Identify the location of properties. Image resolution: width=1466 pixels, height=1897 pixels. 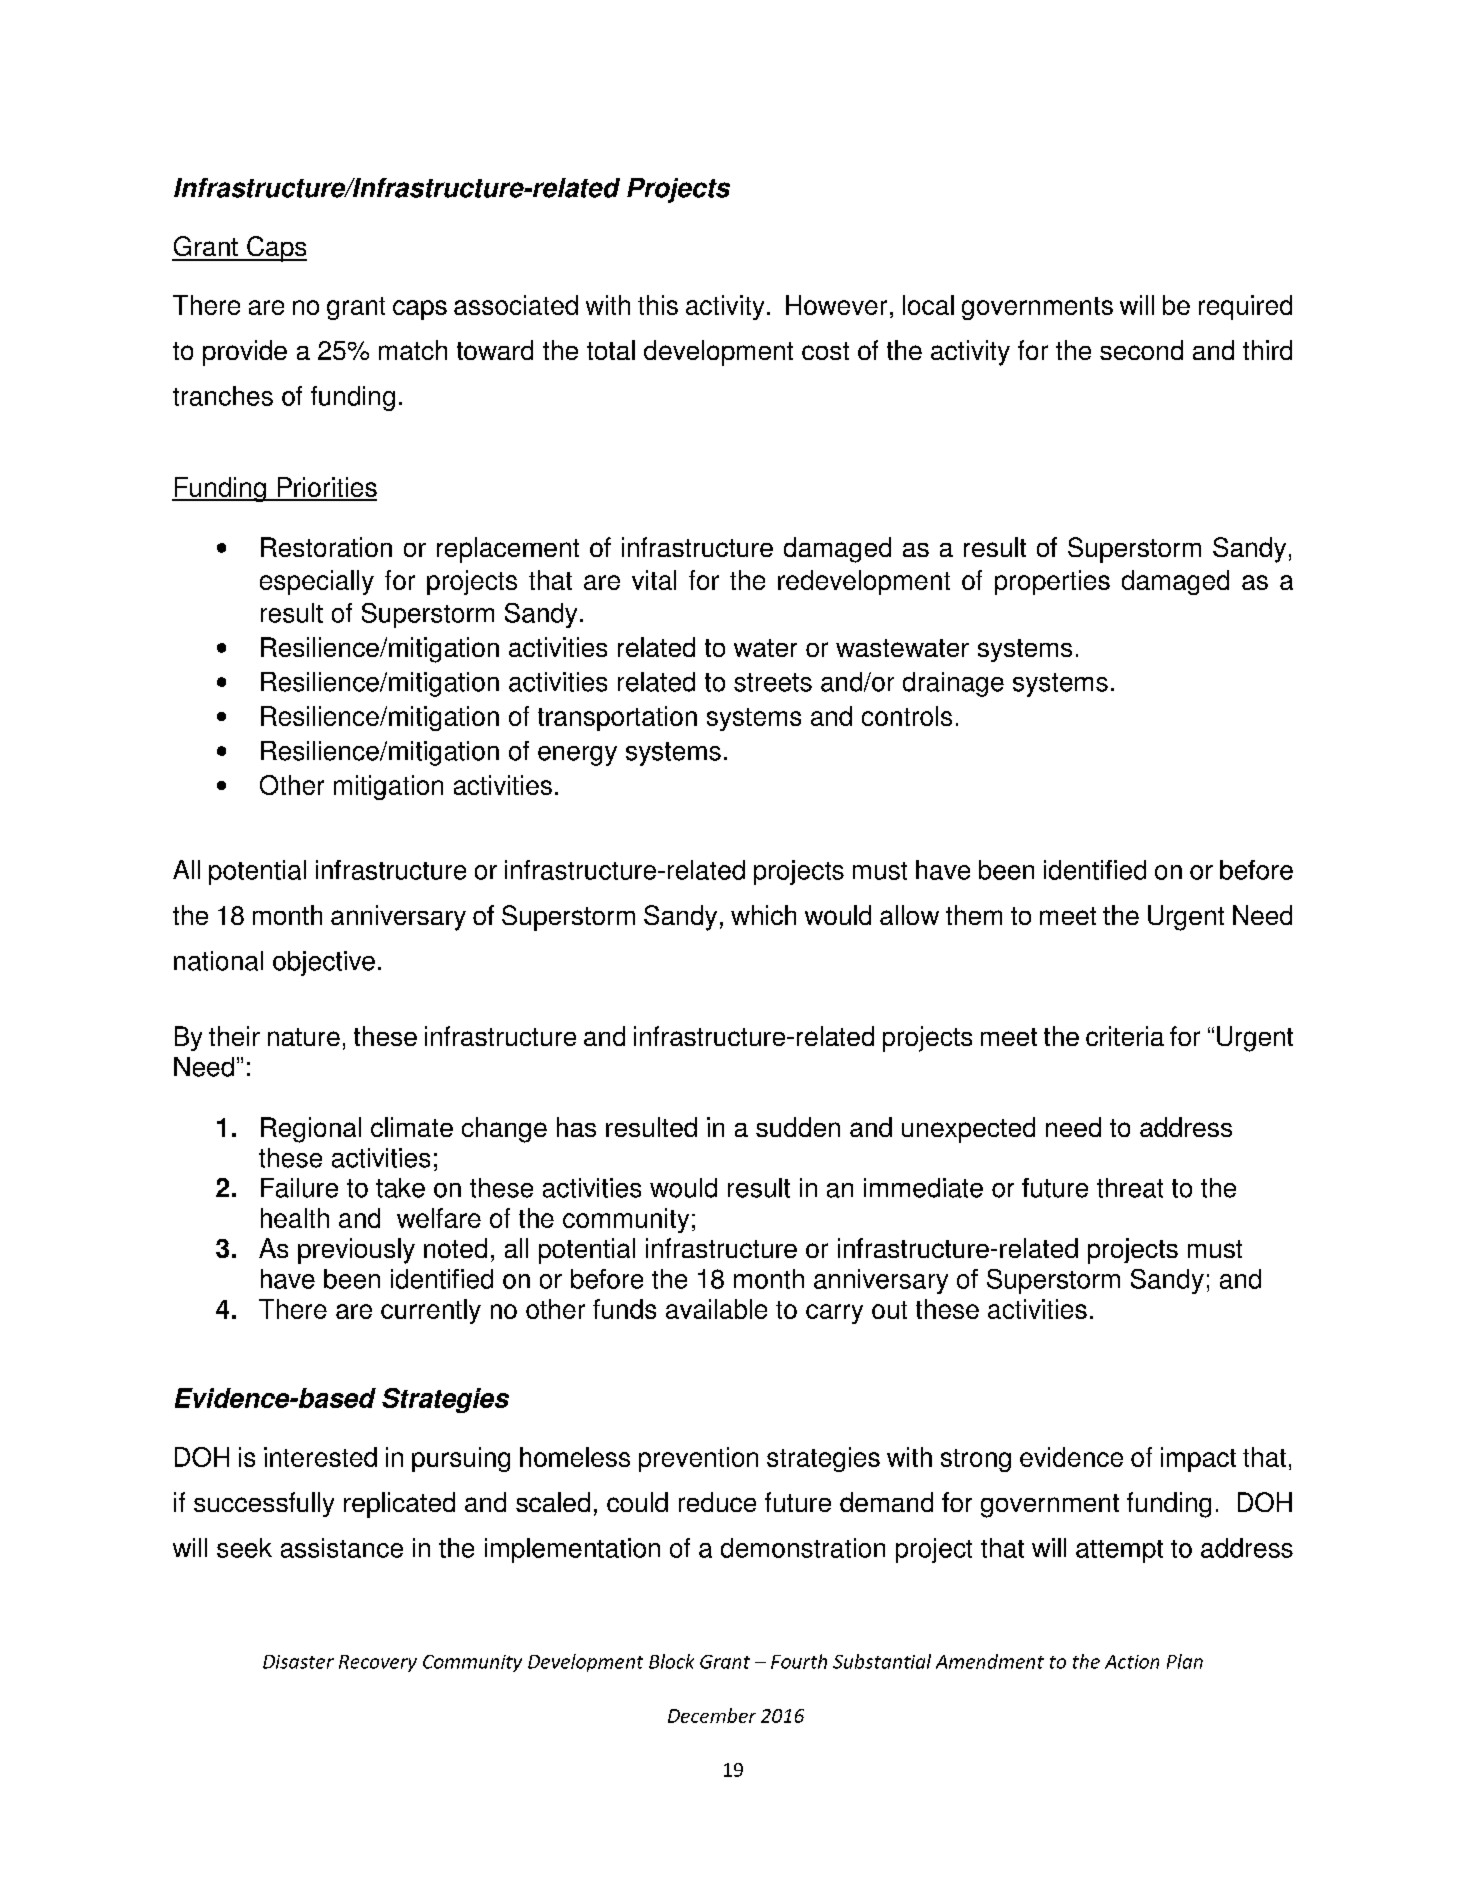
(1052, 582).
